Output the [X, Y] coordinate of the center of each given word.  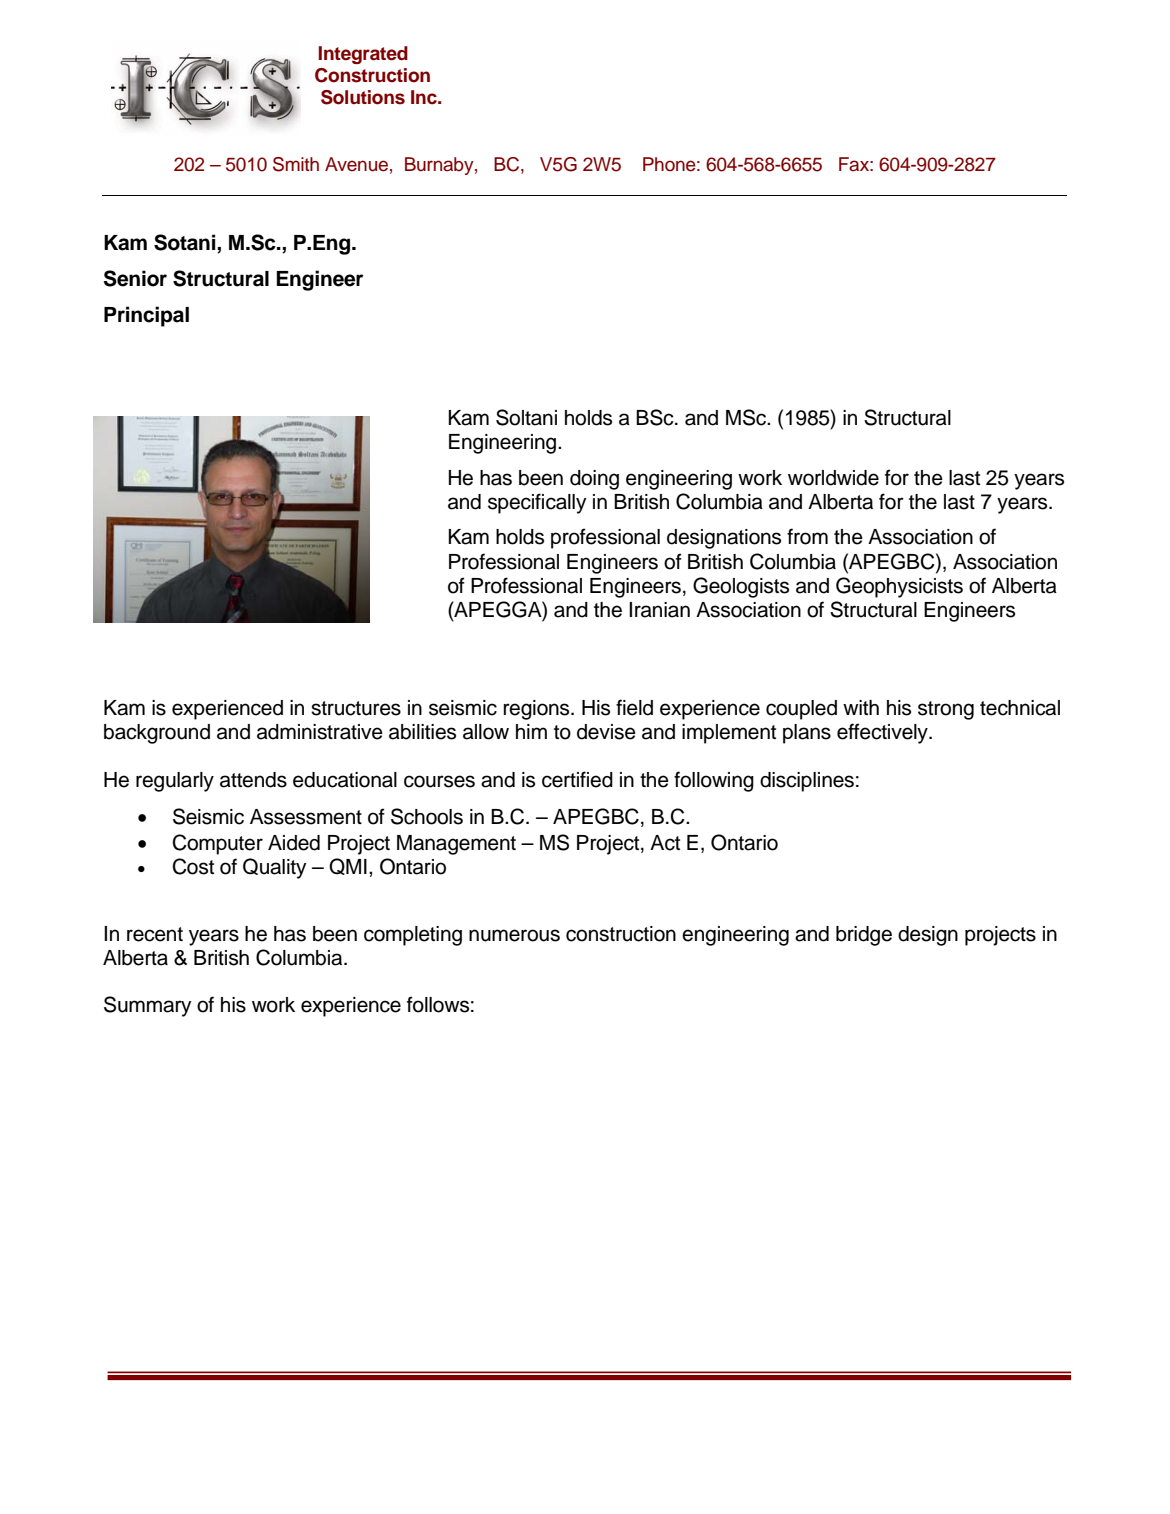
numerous [514, 935]
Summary [148, 1006]
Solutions [363, 97]
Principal [146, 316]
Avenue [356, 164]
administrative [320, 732]
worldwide [833, 478]
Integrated [363, 55]
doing [594, 480]
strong [946, 710]
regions [538, 710]
